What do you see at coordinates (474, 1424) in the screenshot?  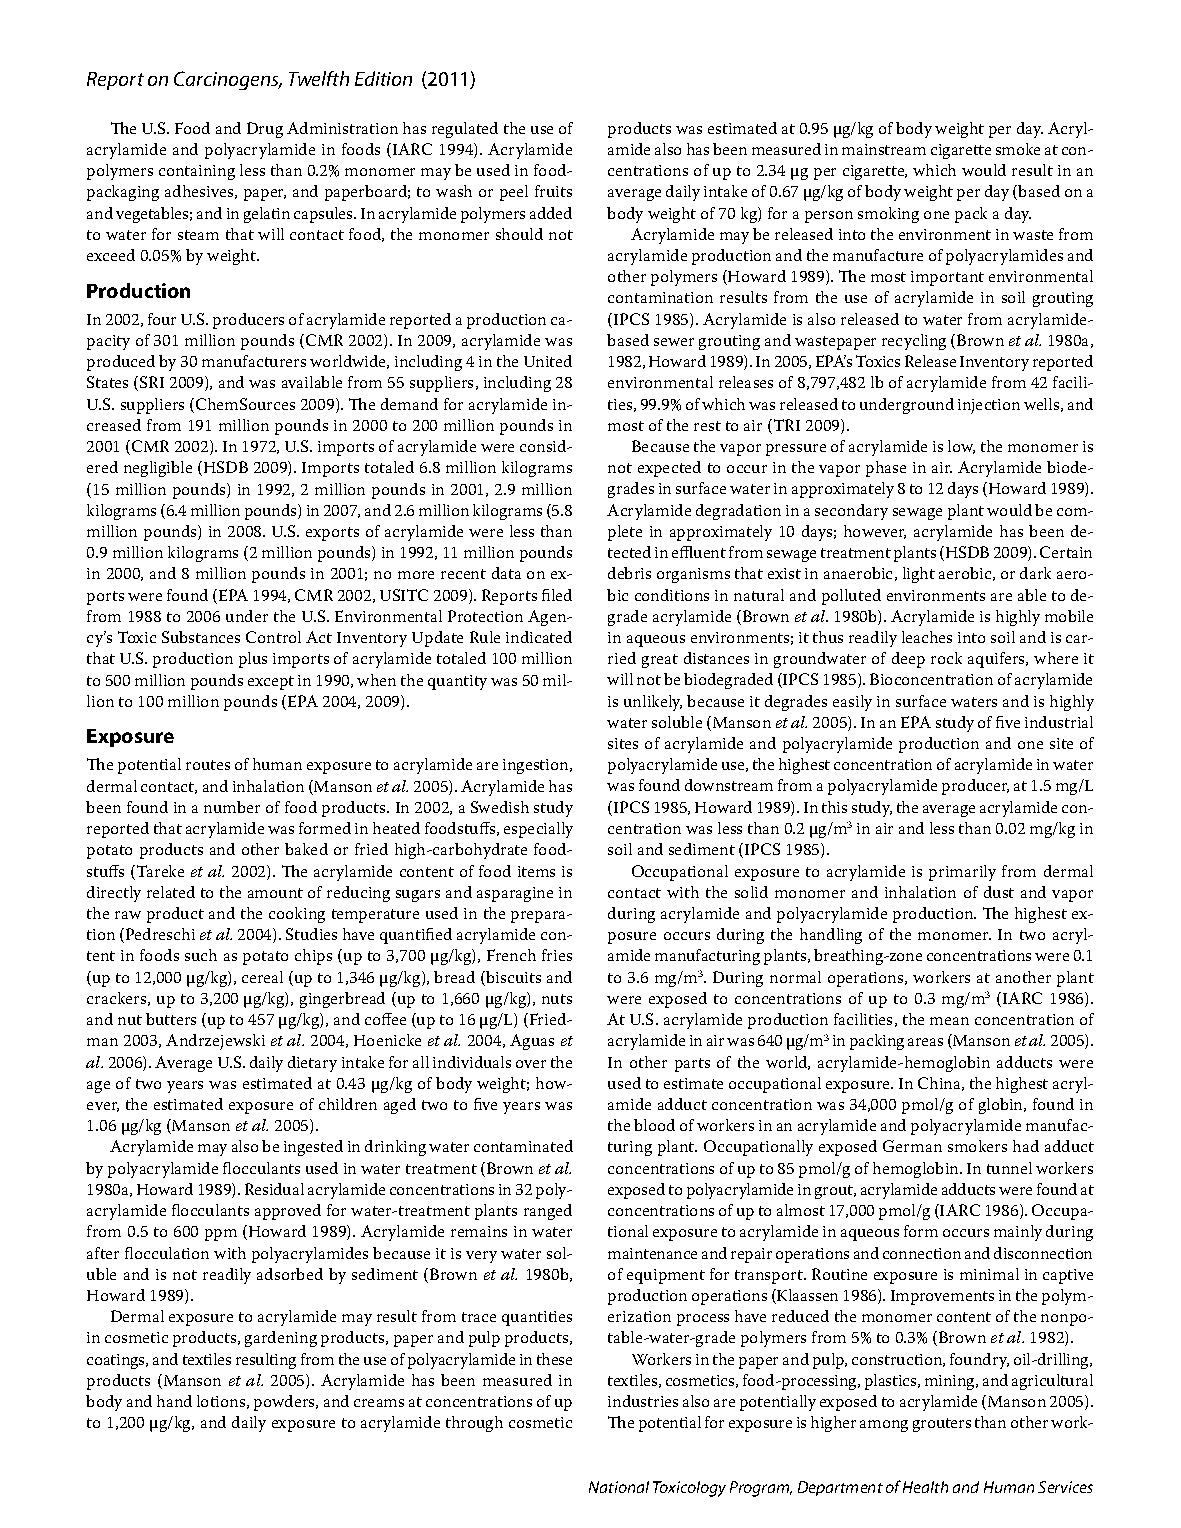 I see `through` at bounding box center [474, 1424].
